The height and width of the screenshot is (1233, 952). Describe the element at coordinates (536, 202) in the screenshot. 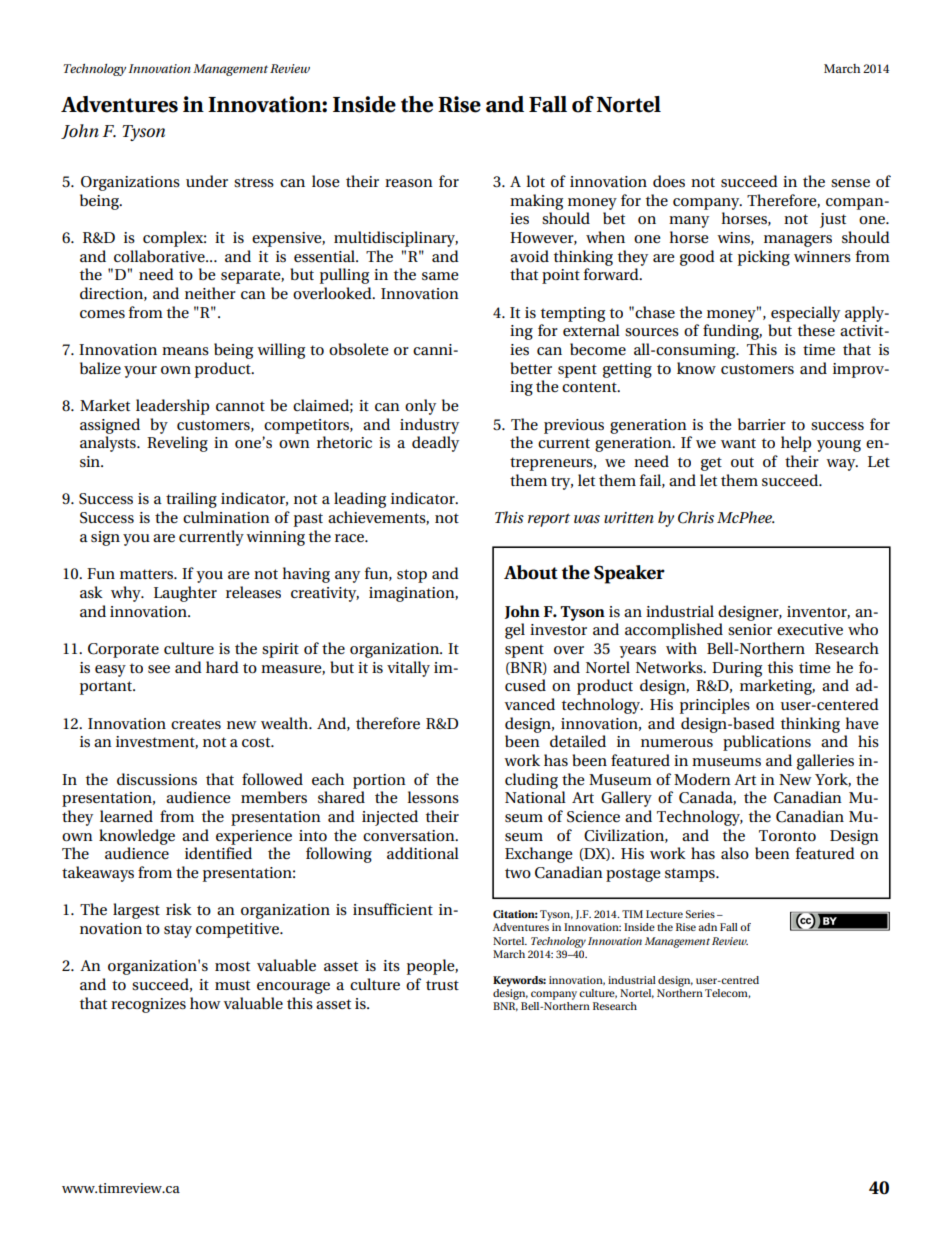

I see `making` at that location.
